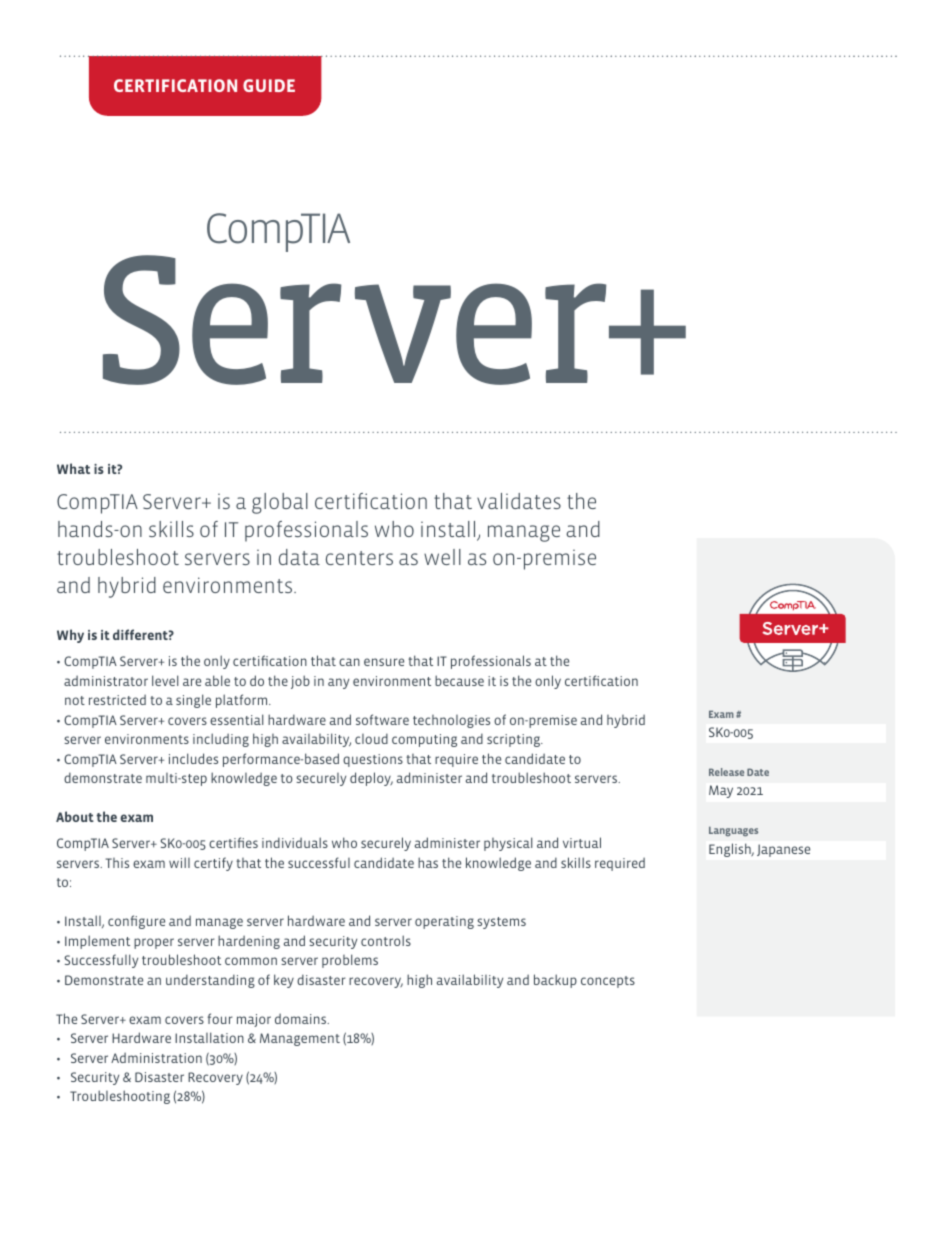 The height and width of the screenshot is (1233, 952). I want to click on global, so click(280, 503).
